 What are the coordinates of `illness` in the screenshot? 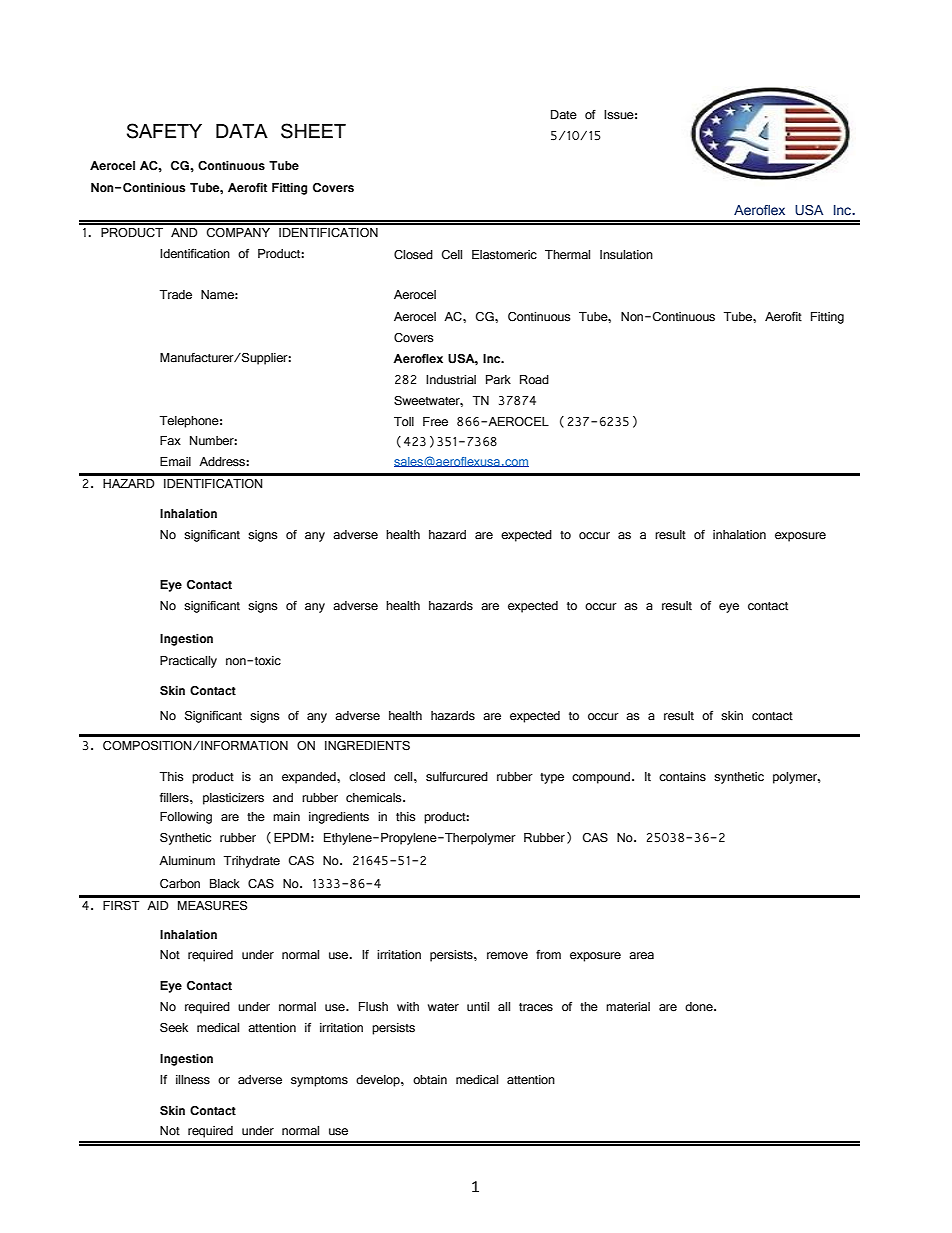 It's located at (193, 1080).
